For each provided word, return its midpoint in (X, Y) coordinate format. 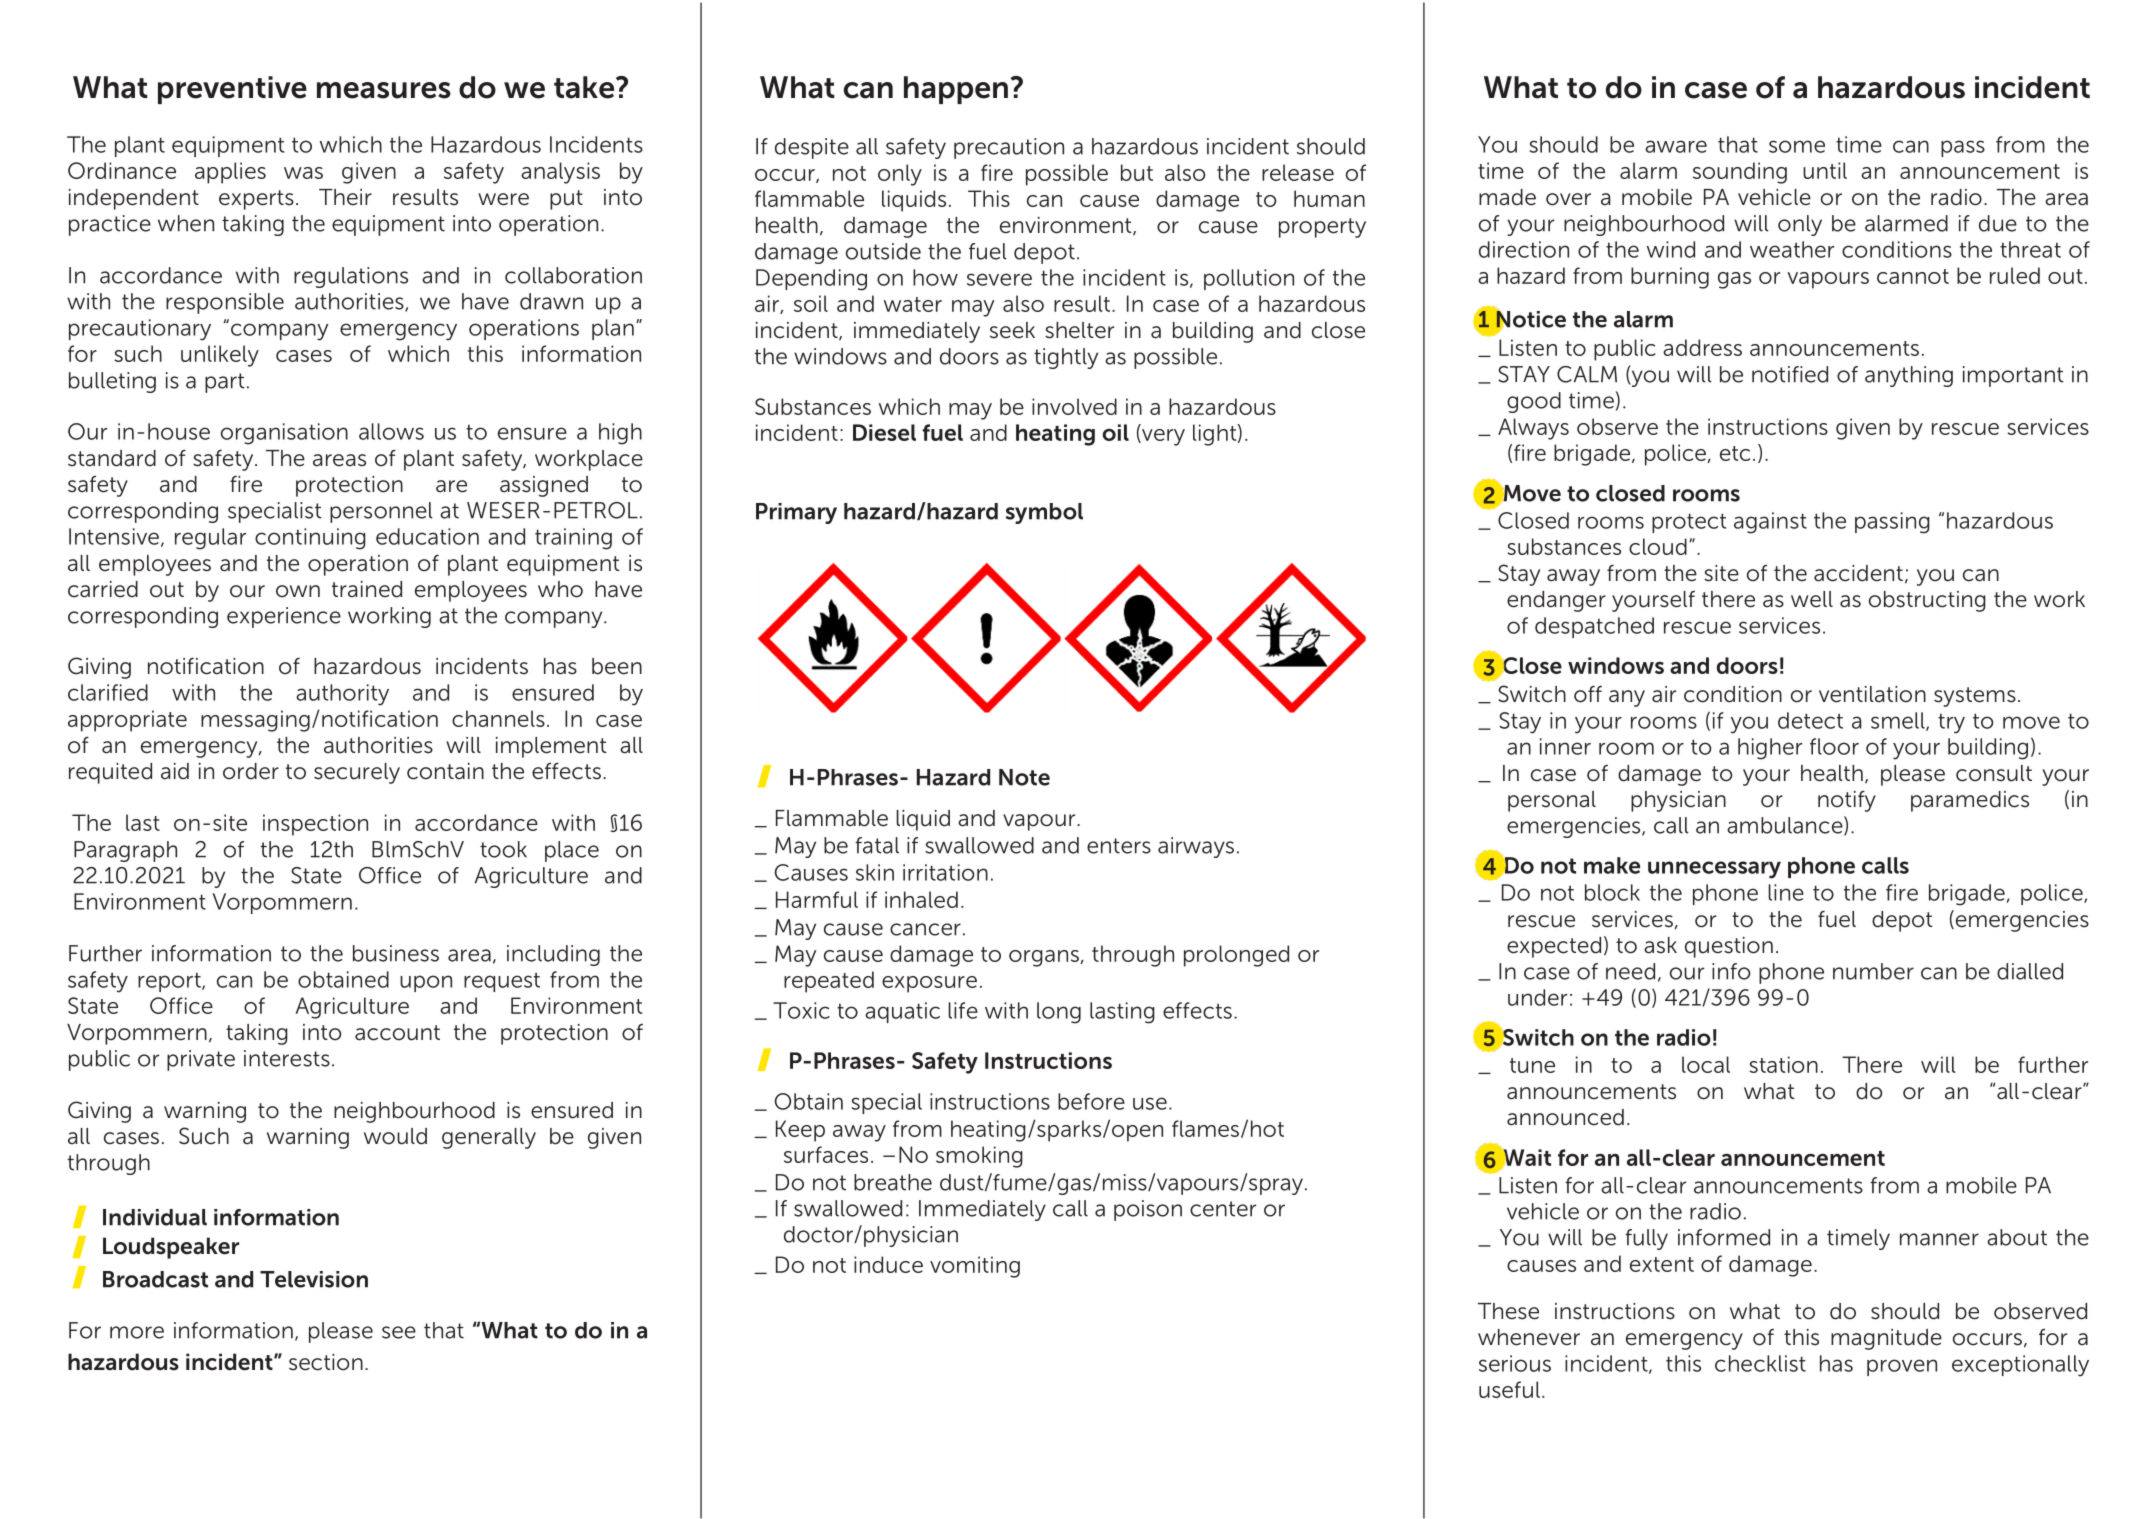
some (1797, 146)
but (1137, 172)
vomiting (975, 1267)
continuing (310, 539)
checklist (1760, 1363)
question (1729, 947)
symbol (1044, 513)
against (1770, 523)
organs (1045, 958)
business (396, 953)
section (326, 1362)
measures (384, 90)
